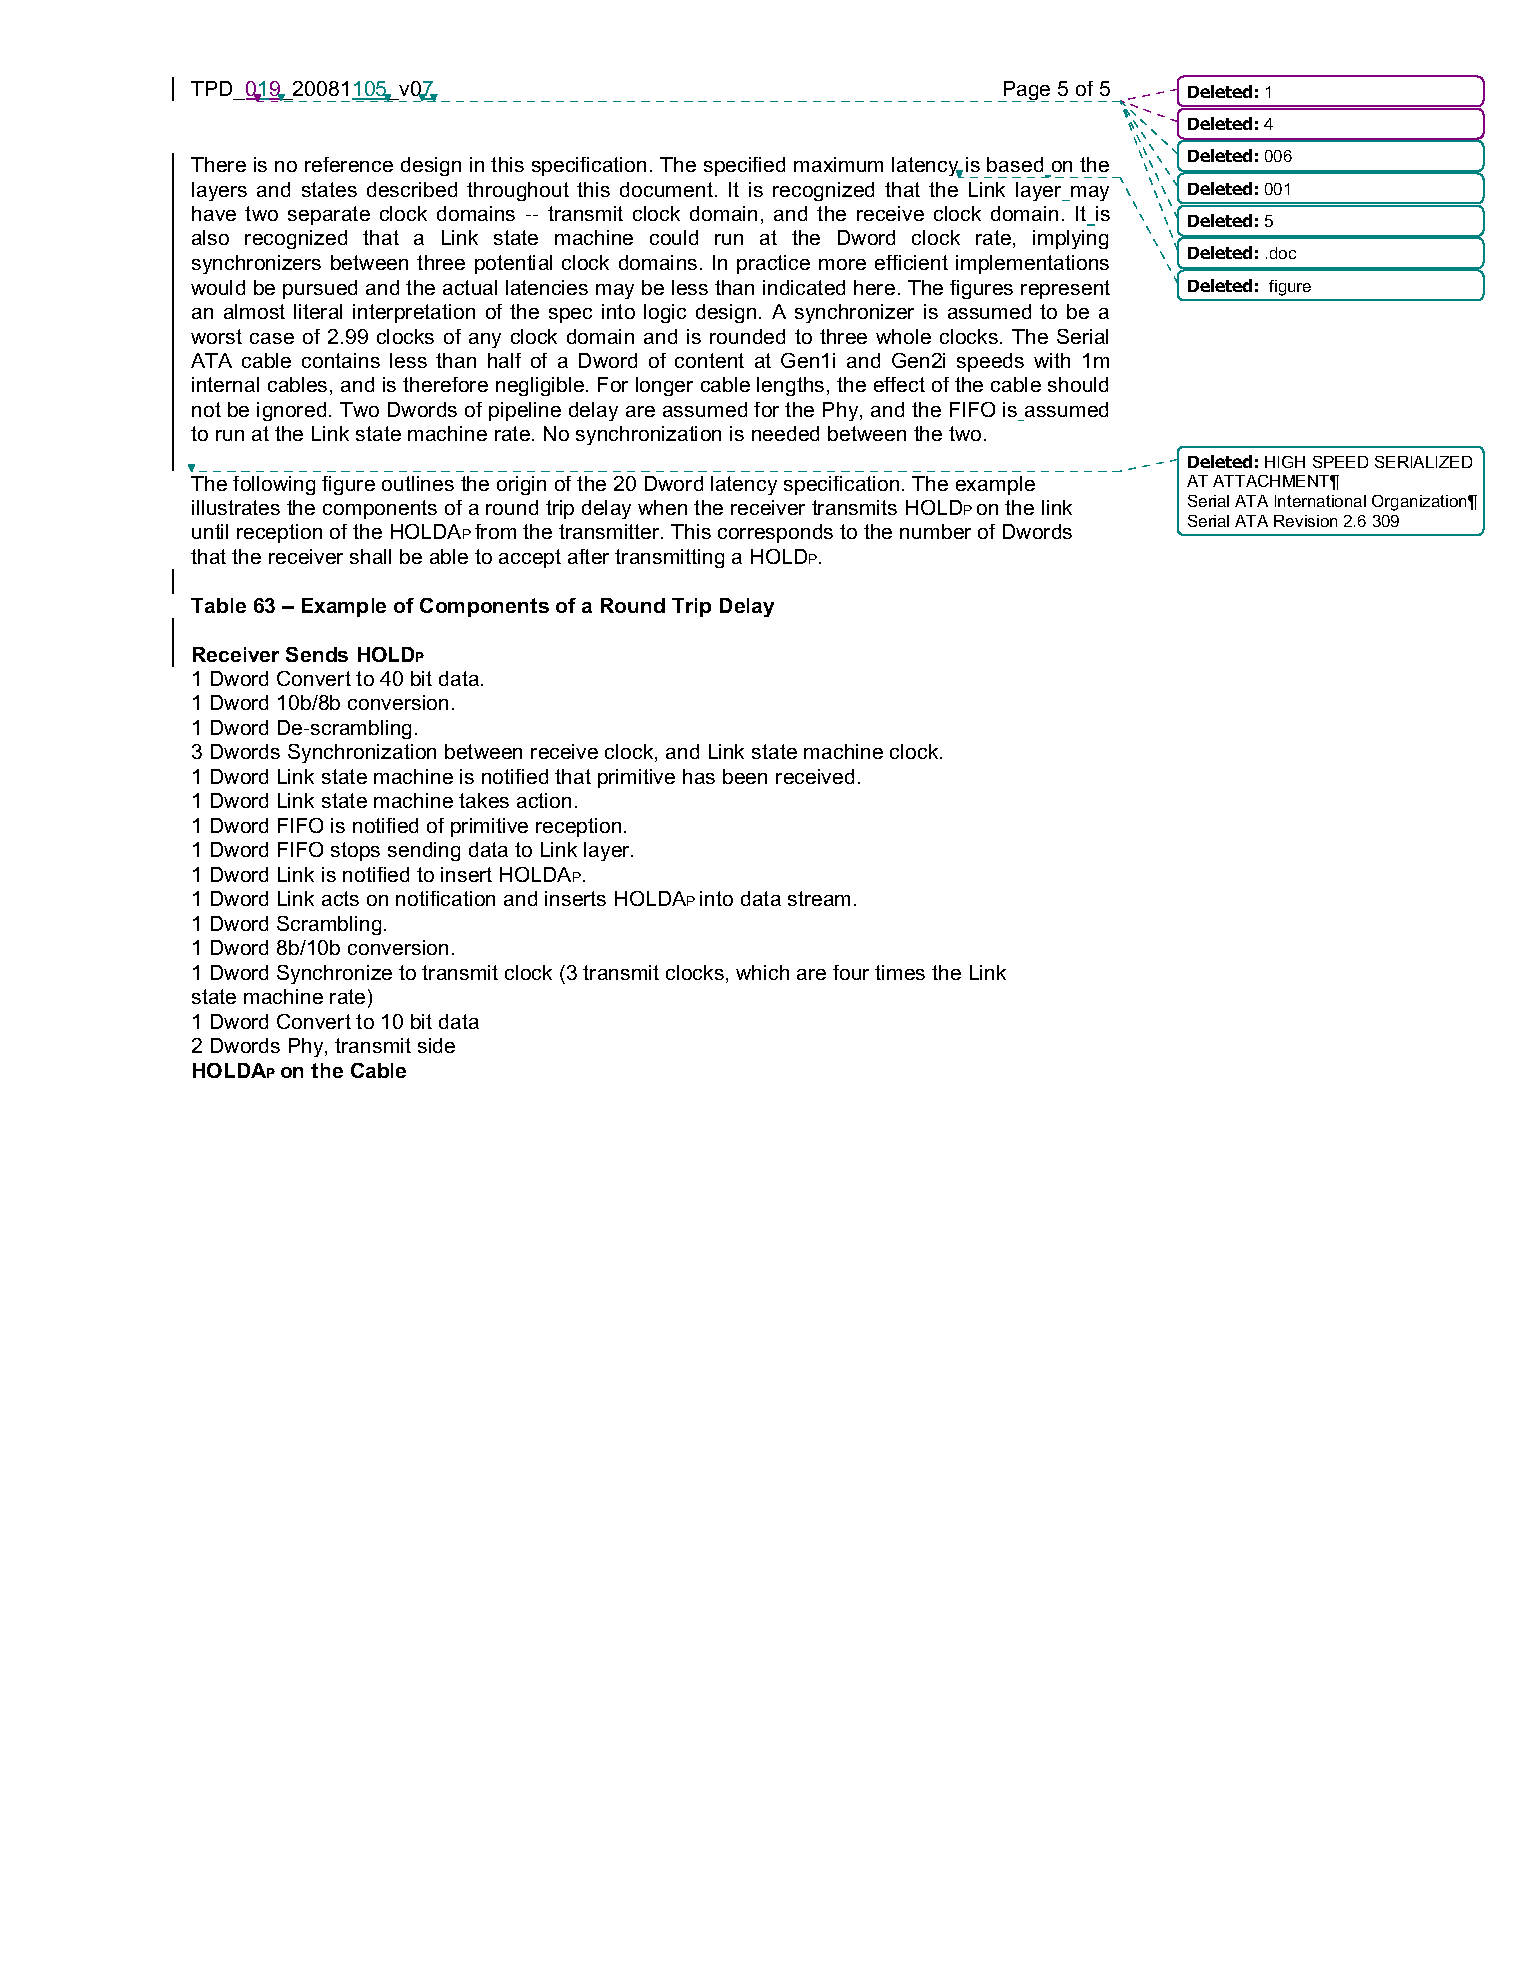 This image has width=1517, height=1963. Describe the element at coordinates (355, 851) in the image. I see `stops` at that location.
